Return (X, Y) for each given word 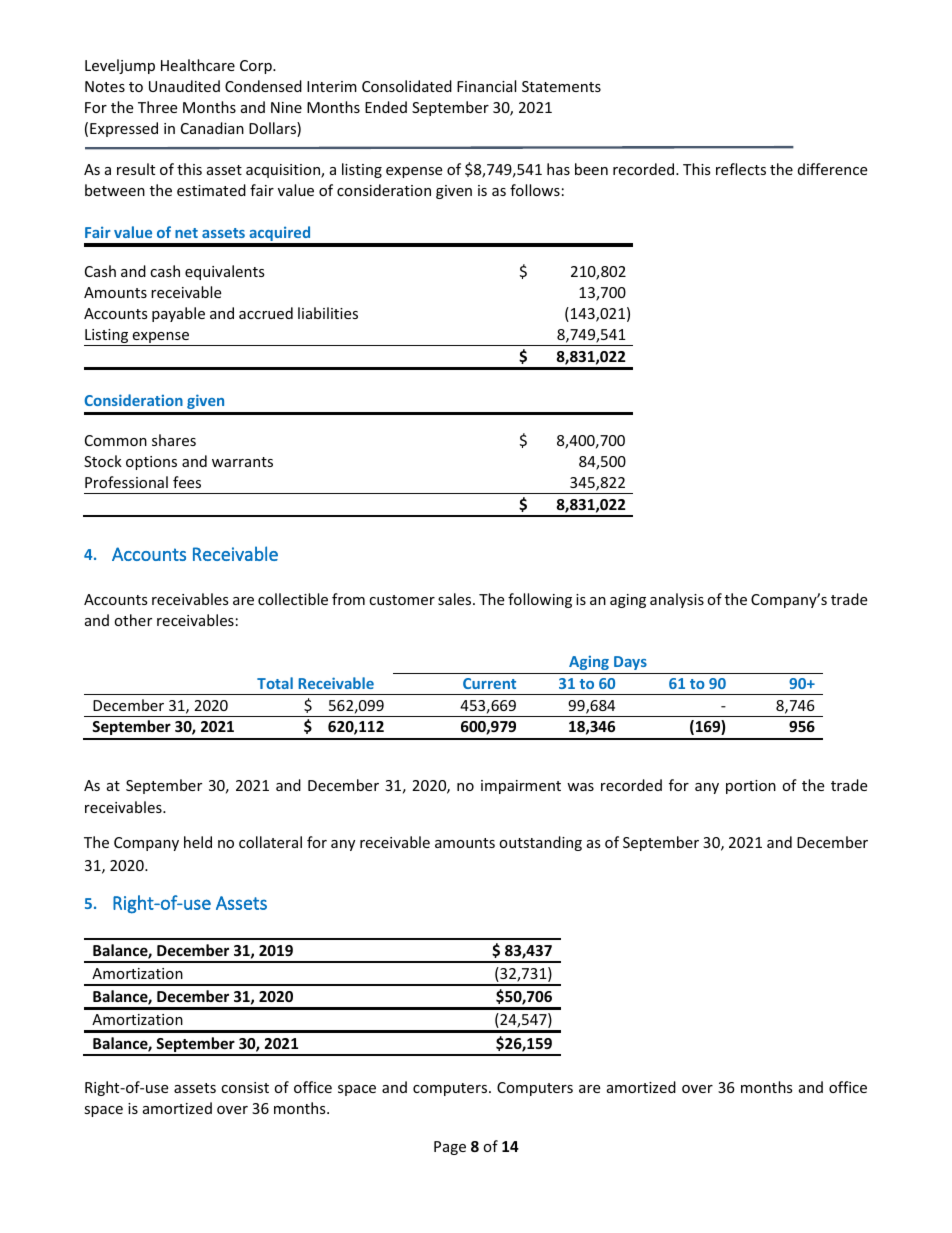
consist (245, 1087)
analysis (677, 600)
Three (157, 107)
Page (450, 1148)
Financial (486, 86)
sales (456, 599)
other (133, 620)
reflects (741, 169)
